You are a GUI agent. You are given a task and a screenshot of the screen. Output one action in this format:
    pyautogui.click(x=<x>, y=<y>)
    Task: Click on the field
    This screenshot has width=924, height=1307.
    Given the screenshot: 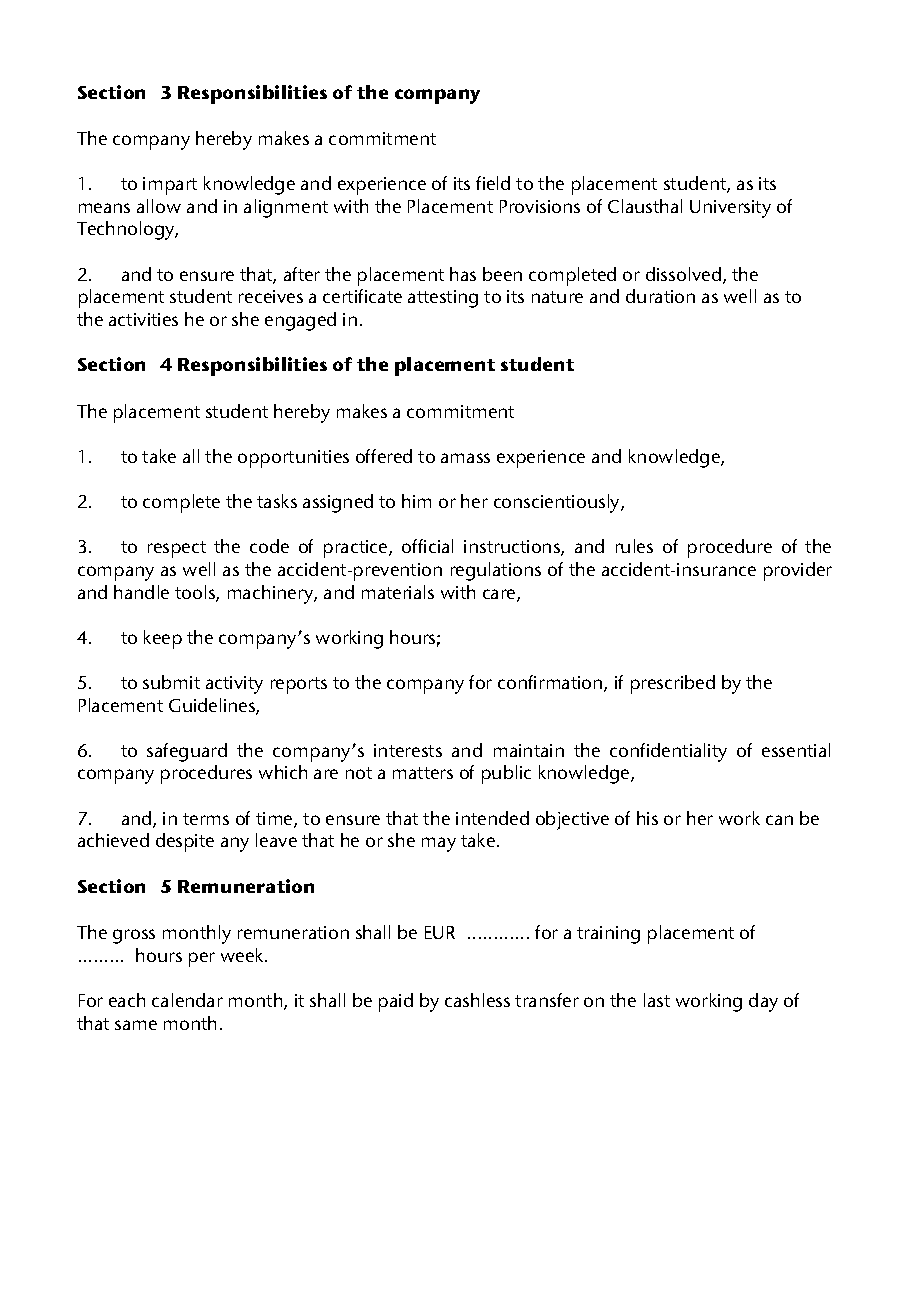 What is the action you would take?
    pyautogui.click(x=493, y=183)
